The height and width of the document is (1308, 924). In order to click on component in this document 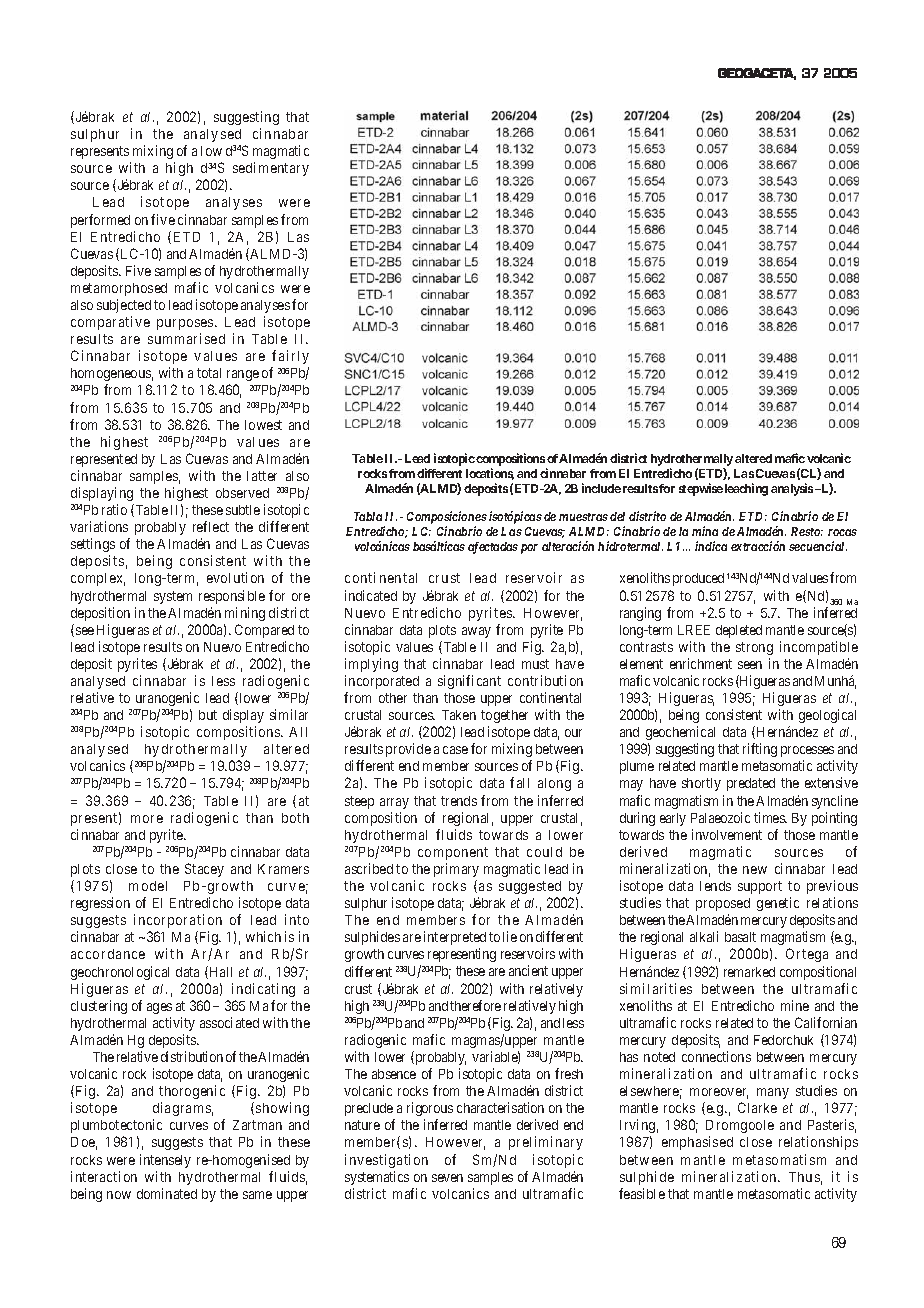, I will do `click(453, 853)`.
